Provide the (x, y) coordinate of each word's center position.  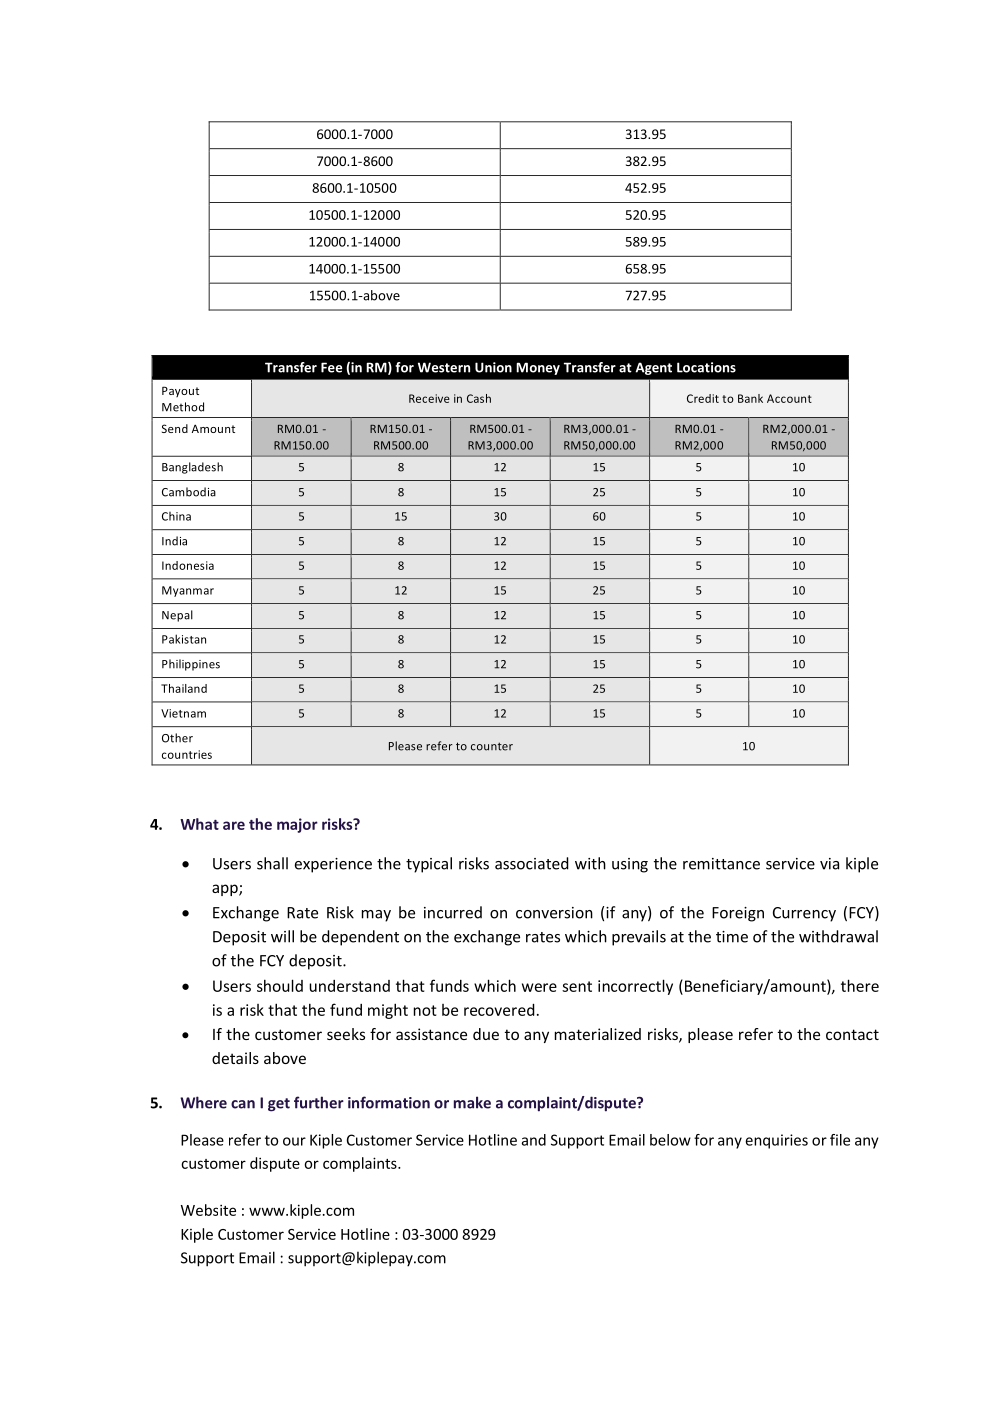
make (472, 1102)
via (829, 864)
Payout (180, 391)
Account (789, 398)
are (234, 825)
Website (208, 1210)
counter (492, 746)
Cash (479, 398)
